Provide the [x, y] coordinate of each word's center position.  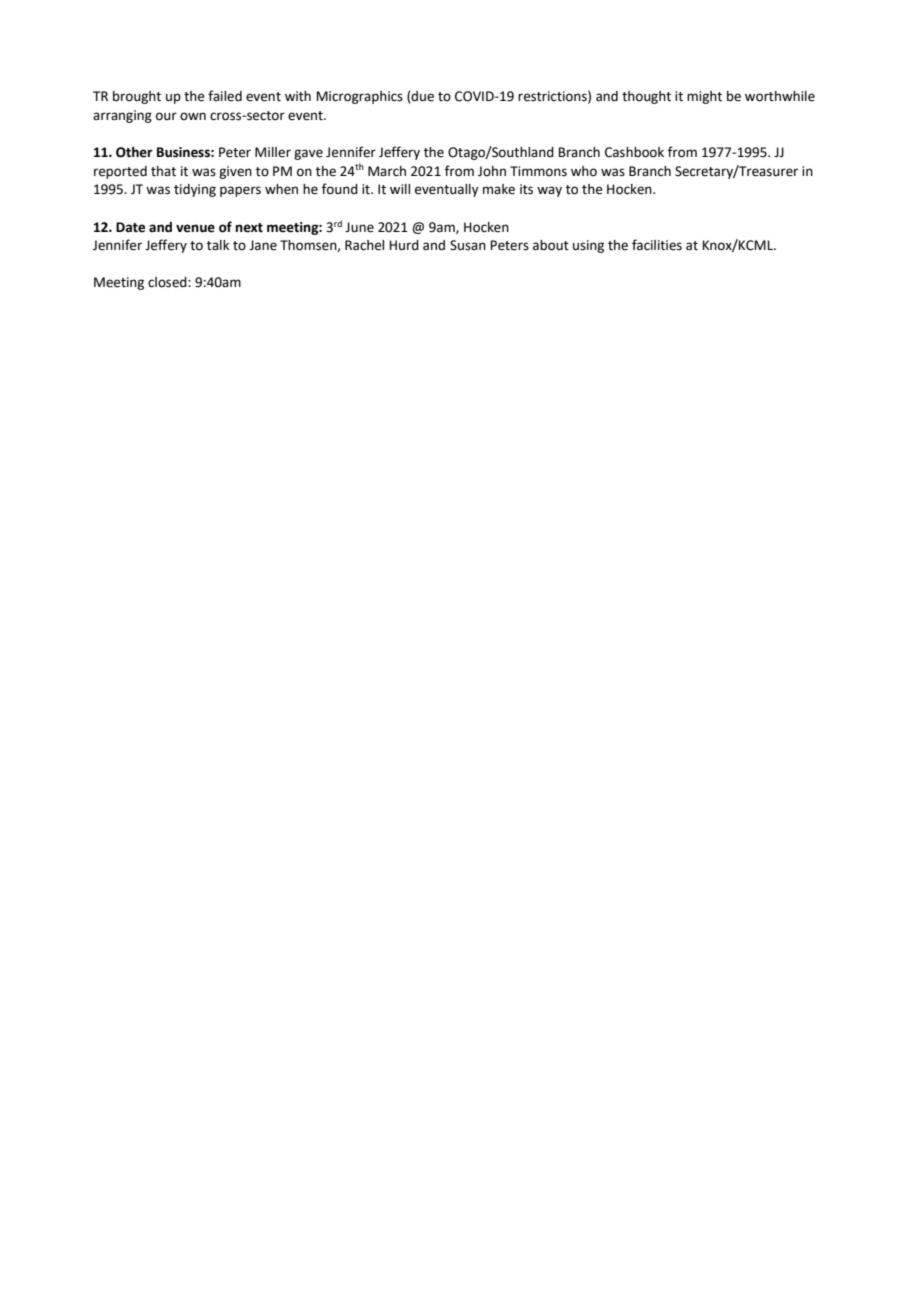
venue [195, 228]
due [422, 97]
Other [134, 152]
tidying [195, 190]
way [549, 191]
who [584, 171]
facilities [657, 245]
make [499, 189]
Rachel [364, 245]
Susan [468, 245]
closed [168, 282]
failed [225, 96]
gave [308, 154]
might [704, 97]
